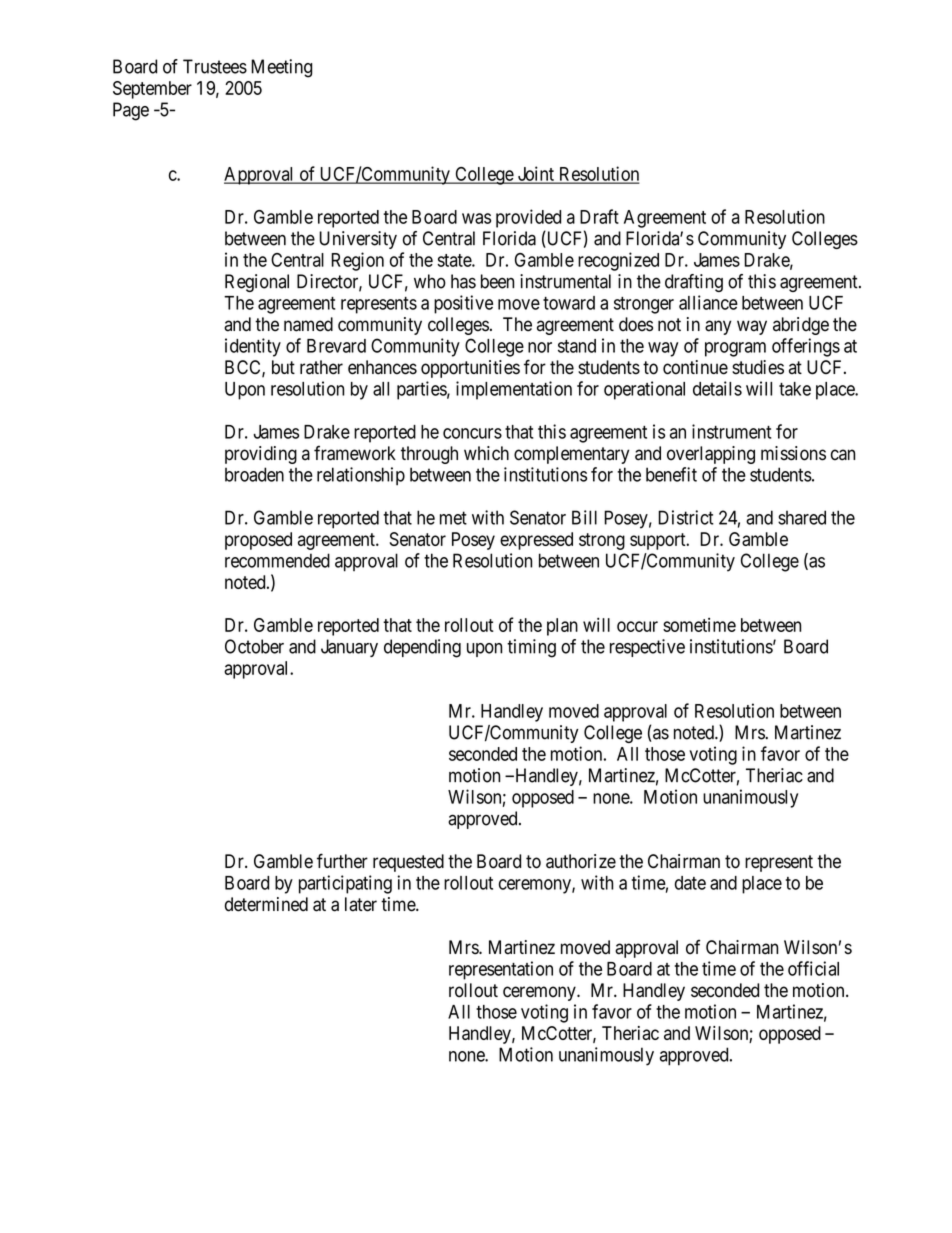 The height and width of the screenshot is (1233, 952). I want to click on recognized, so click(618, 261).
